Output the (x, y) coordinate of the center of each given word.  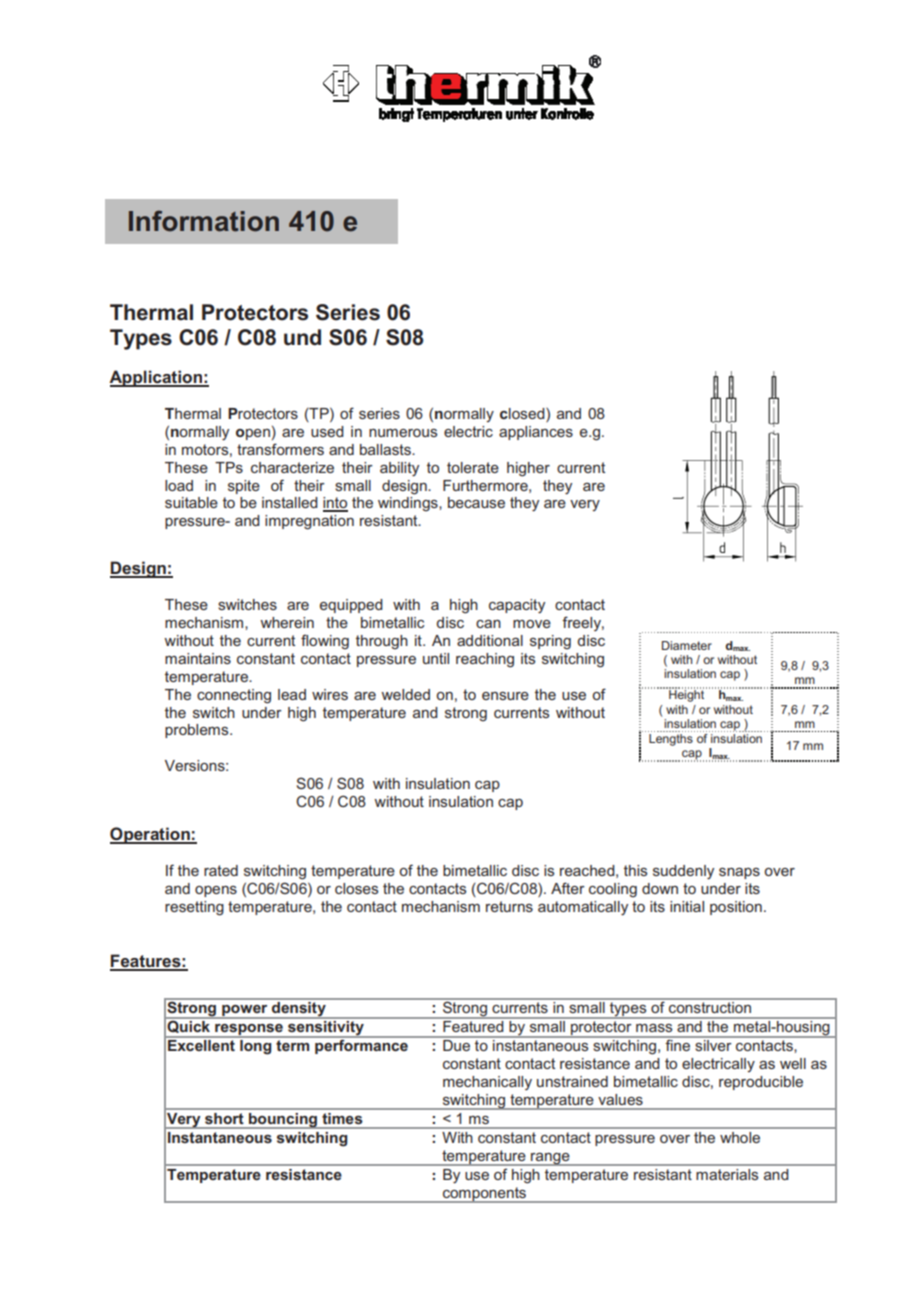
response (249, 1031)
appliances (536, 433)
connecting (234, 696)
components (485, 1195)
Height (687, 695)
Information (204, 221)
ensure (505, 696)
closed (523, 415)
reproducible (761, 1083)
